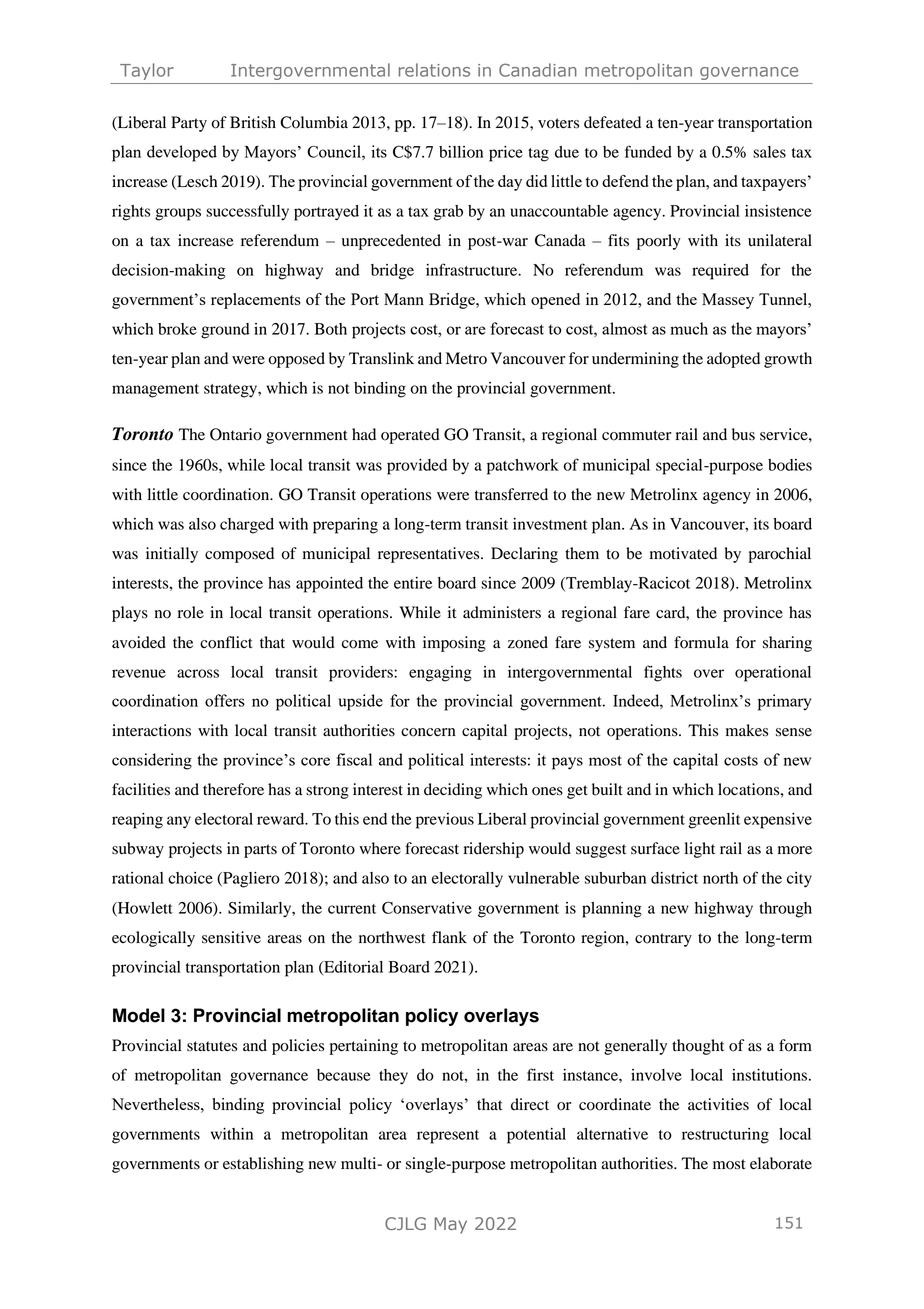 This screenshot has height=1309, width=924. Describe the element at coordinates (190, 878) in the screenshot. I see `choice` at that location.
